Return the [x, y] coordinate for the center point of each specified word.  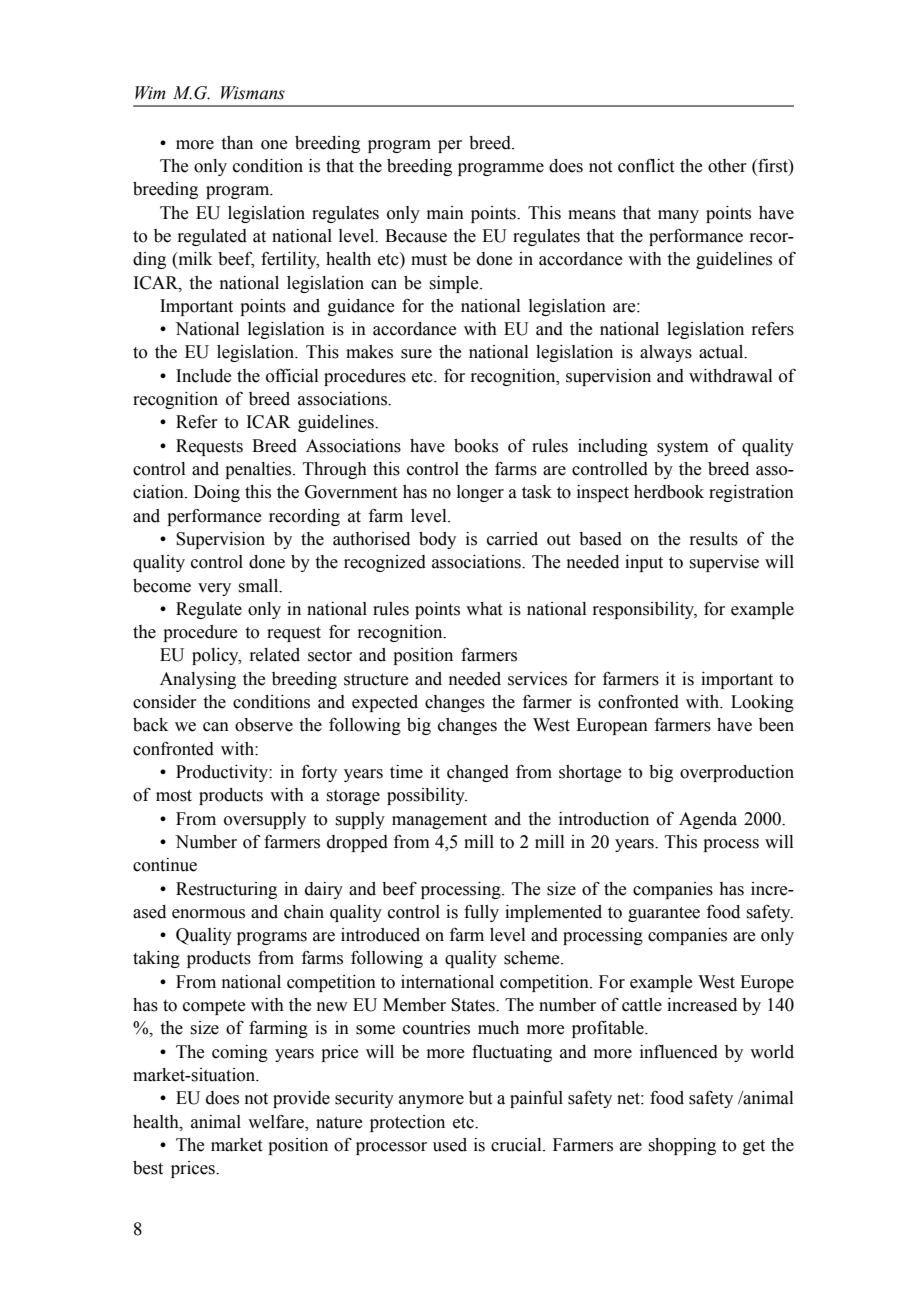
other [727, 166]
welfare [277, 1122]
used [450, 1145]
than [237, 143]
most [174, 796]
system [683, 448]
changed [478, 773]
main [445, 213]
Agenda [708, 820]
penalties [259, 470]
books [476, 446]
